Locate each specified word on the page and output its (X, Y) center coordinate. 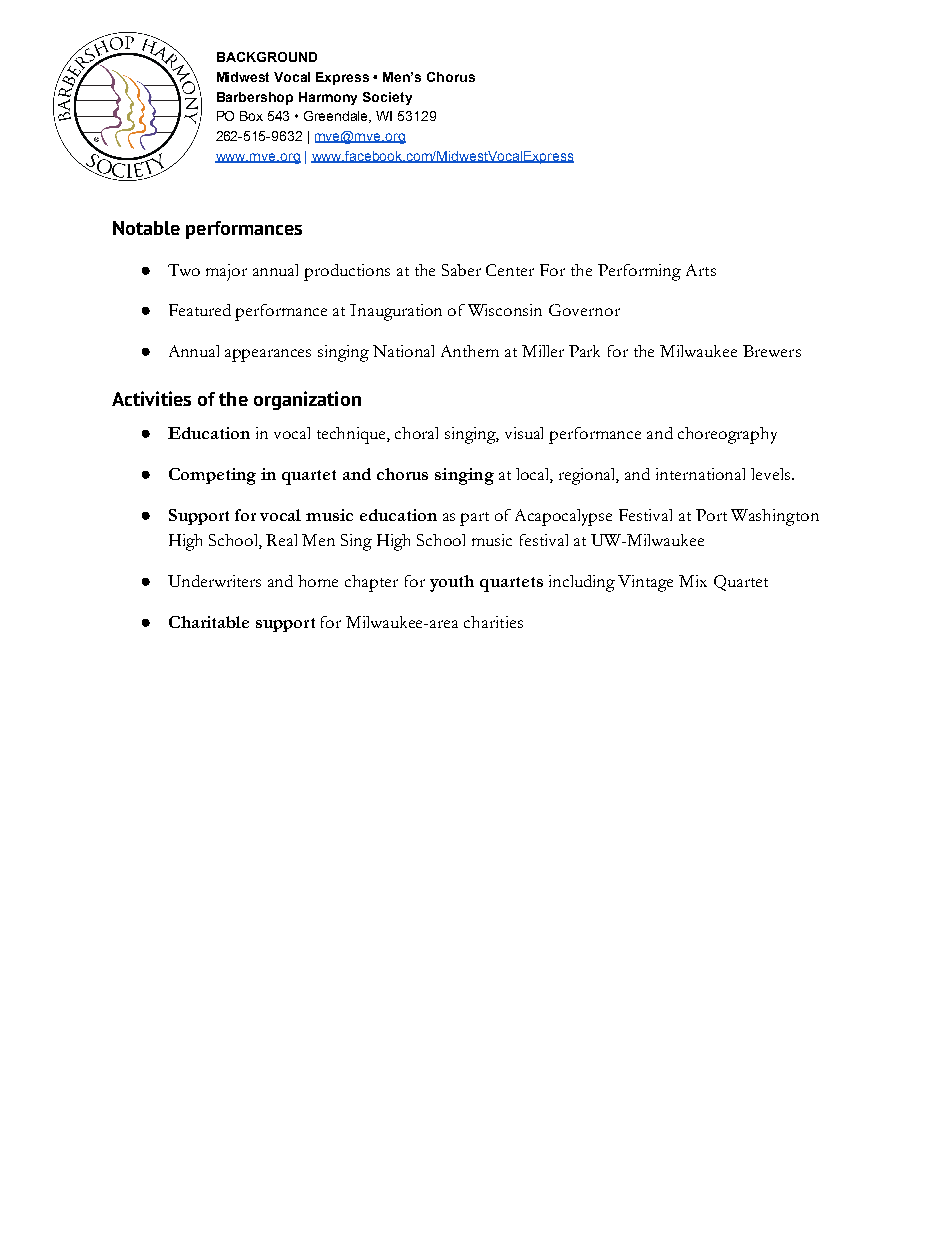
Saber (461, 270)
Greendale (337, 117)
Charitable (209, 622)
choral (416, 433)
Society (387, 98)
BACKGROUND (267, 57)
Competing (212, 476)
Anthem (470, 351)
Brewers (772, 351)
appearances (268, 355)
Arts (701, 270)
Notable (146, 228)
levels (772, 474)
